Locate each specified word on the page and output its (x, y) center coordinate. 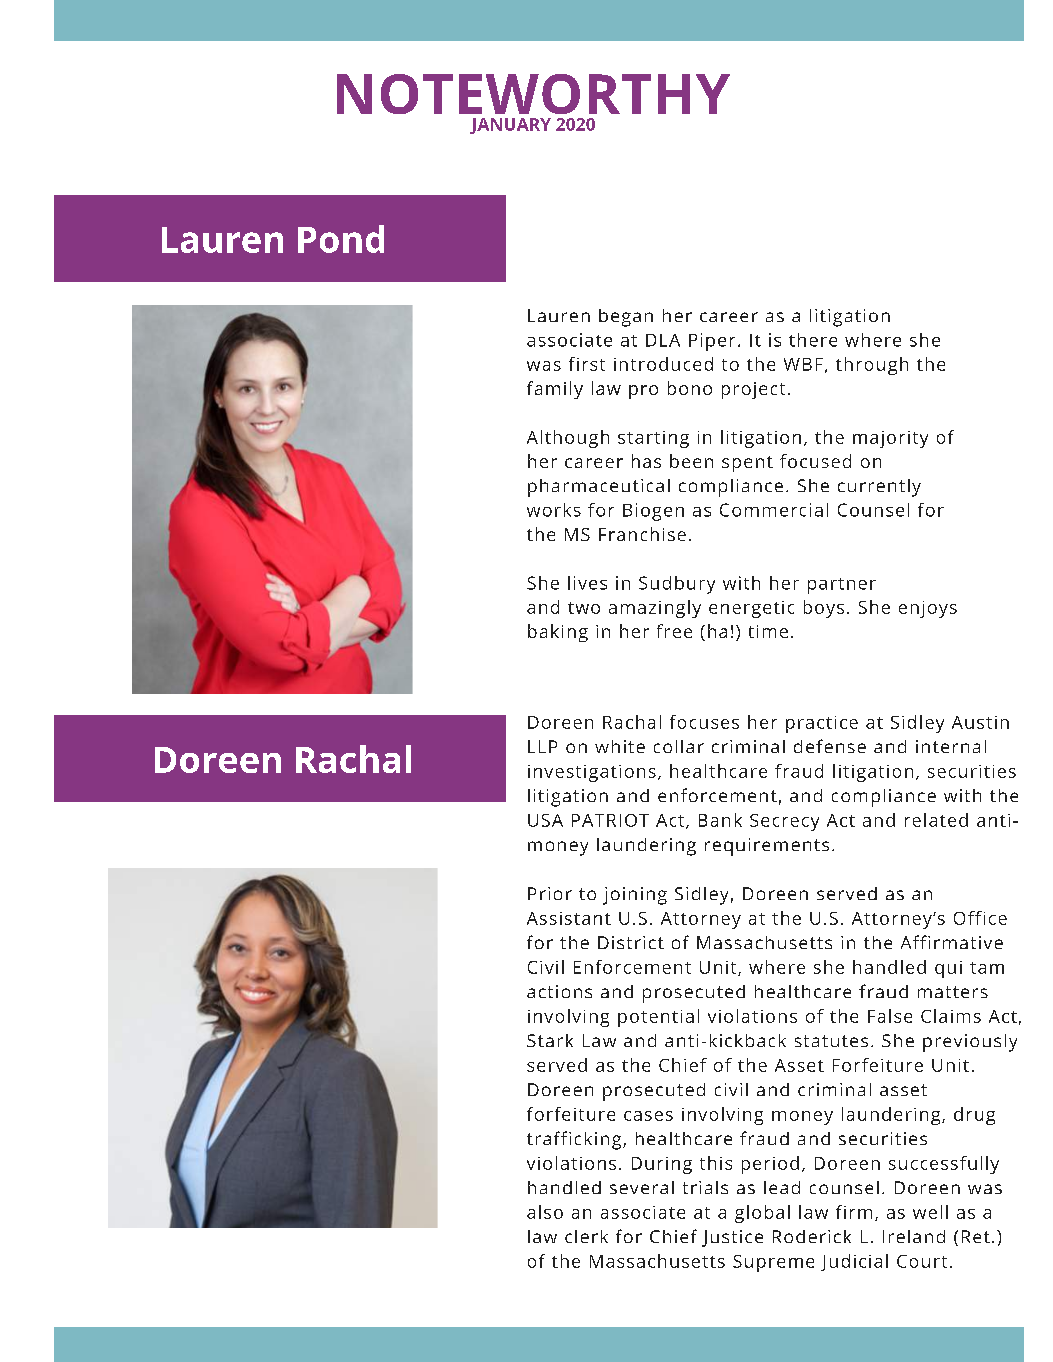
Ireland (914, 1236)
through (872, 366)
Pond (341, 239)
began (626, 318)
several (642, 1187)
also (545, 1212)
